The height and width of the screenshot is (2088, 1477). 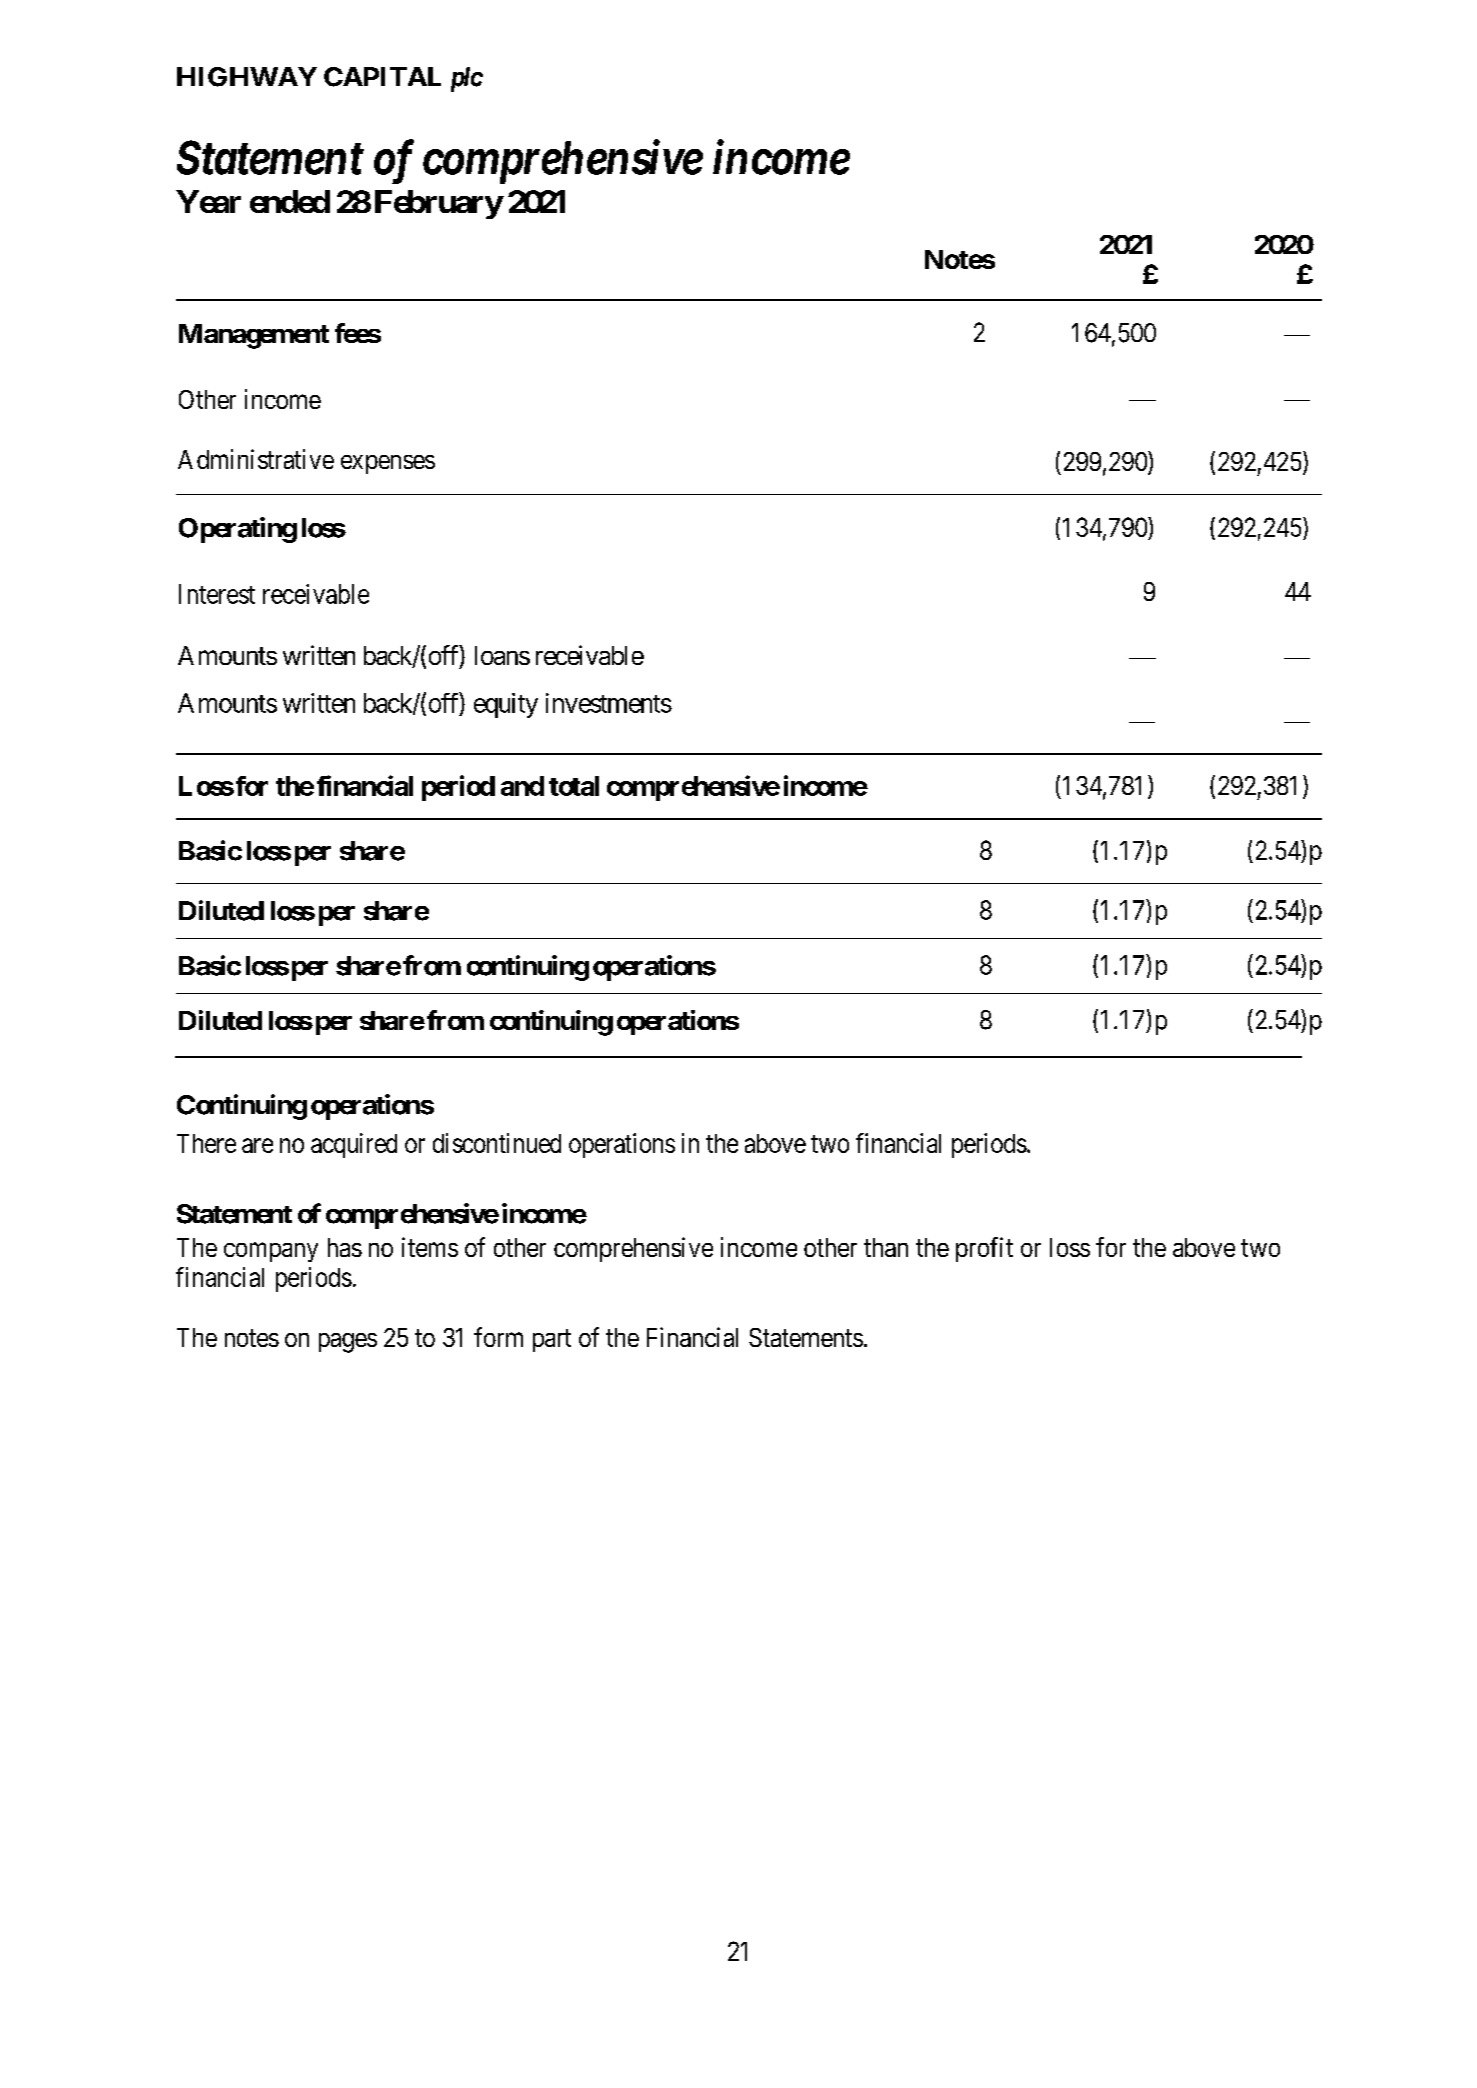 I want to click on total, so click(x=574, y=786).
